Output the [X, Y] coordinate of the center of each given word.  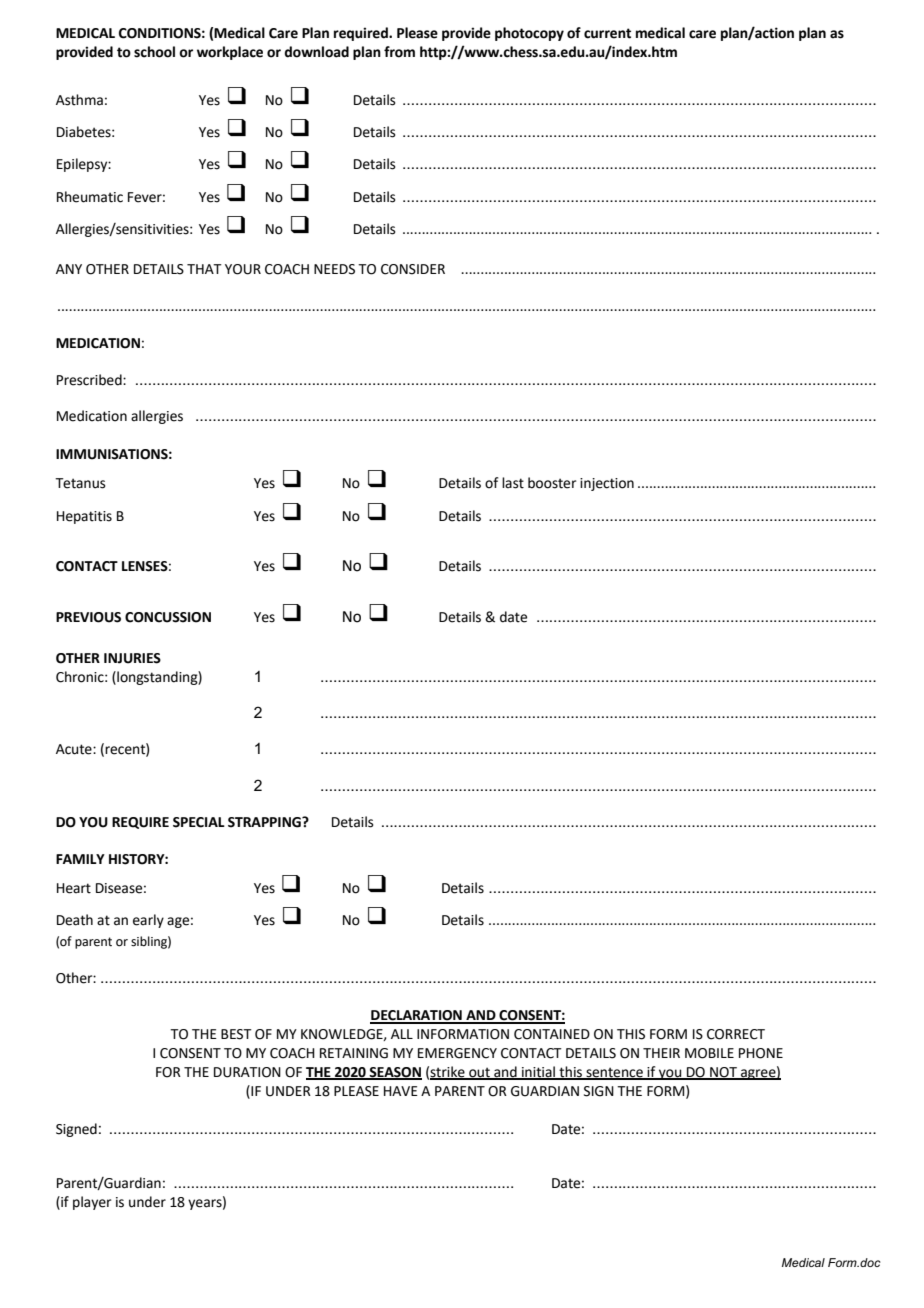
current [607, 33]
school [154, 52]
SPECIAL [199, 822]
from [399, 52]
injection [607, 484]
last [513, 483]
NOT [723, 1073]
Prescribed [90, 380]
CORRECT [736, 1034]
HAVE [401, 1091]
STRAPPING [265, 822]
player [92, 1203]
